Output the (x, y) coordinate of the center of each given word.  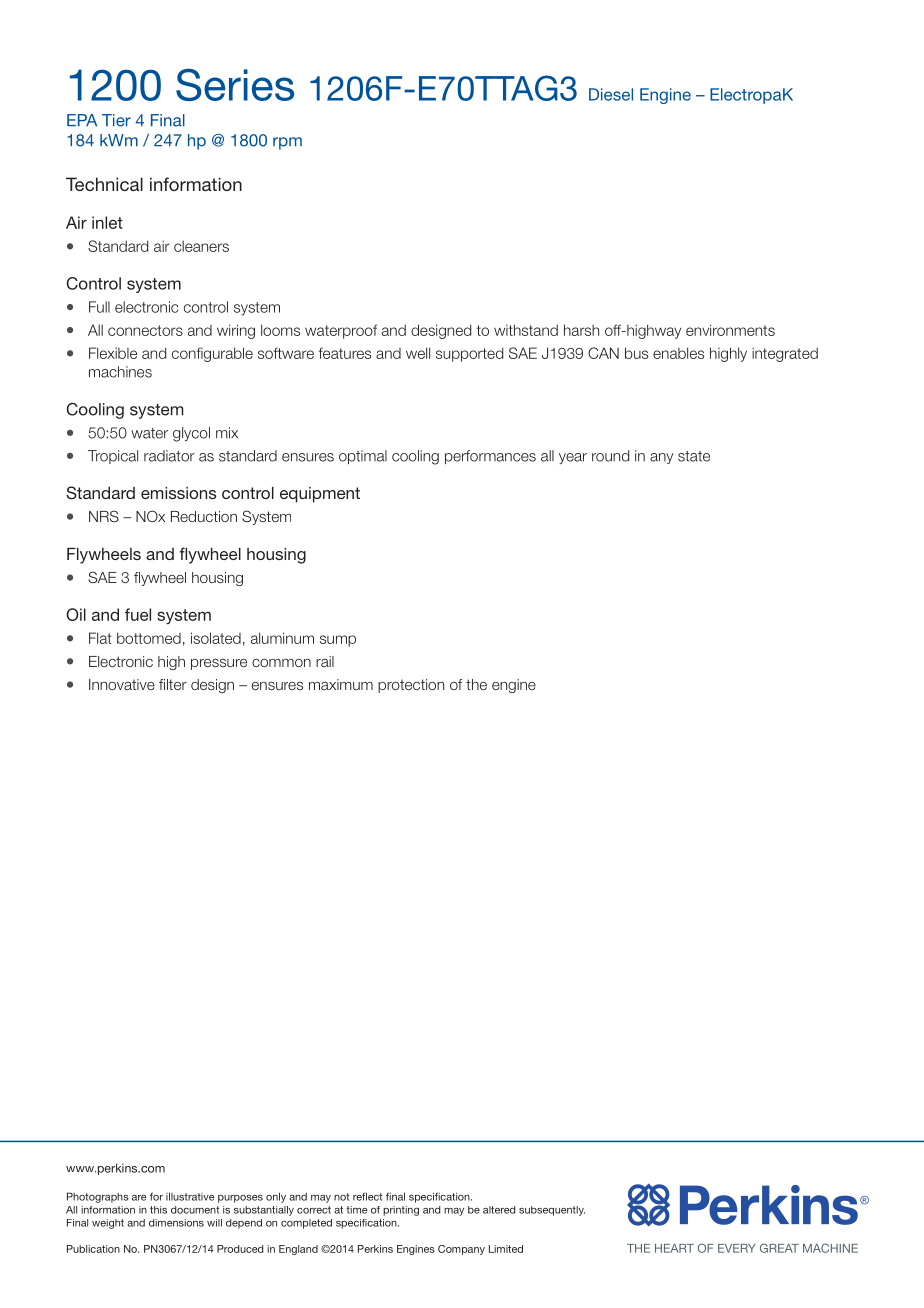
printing (401, 1211)
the (476, 684)
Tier (116, 120)
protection (411, 686)
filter (173, 684)
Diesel (611, 94)
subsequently (552, 1211)
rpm (287, 143)
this (158, 1210)
